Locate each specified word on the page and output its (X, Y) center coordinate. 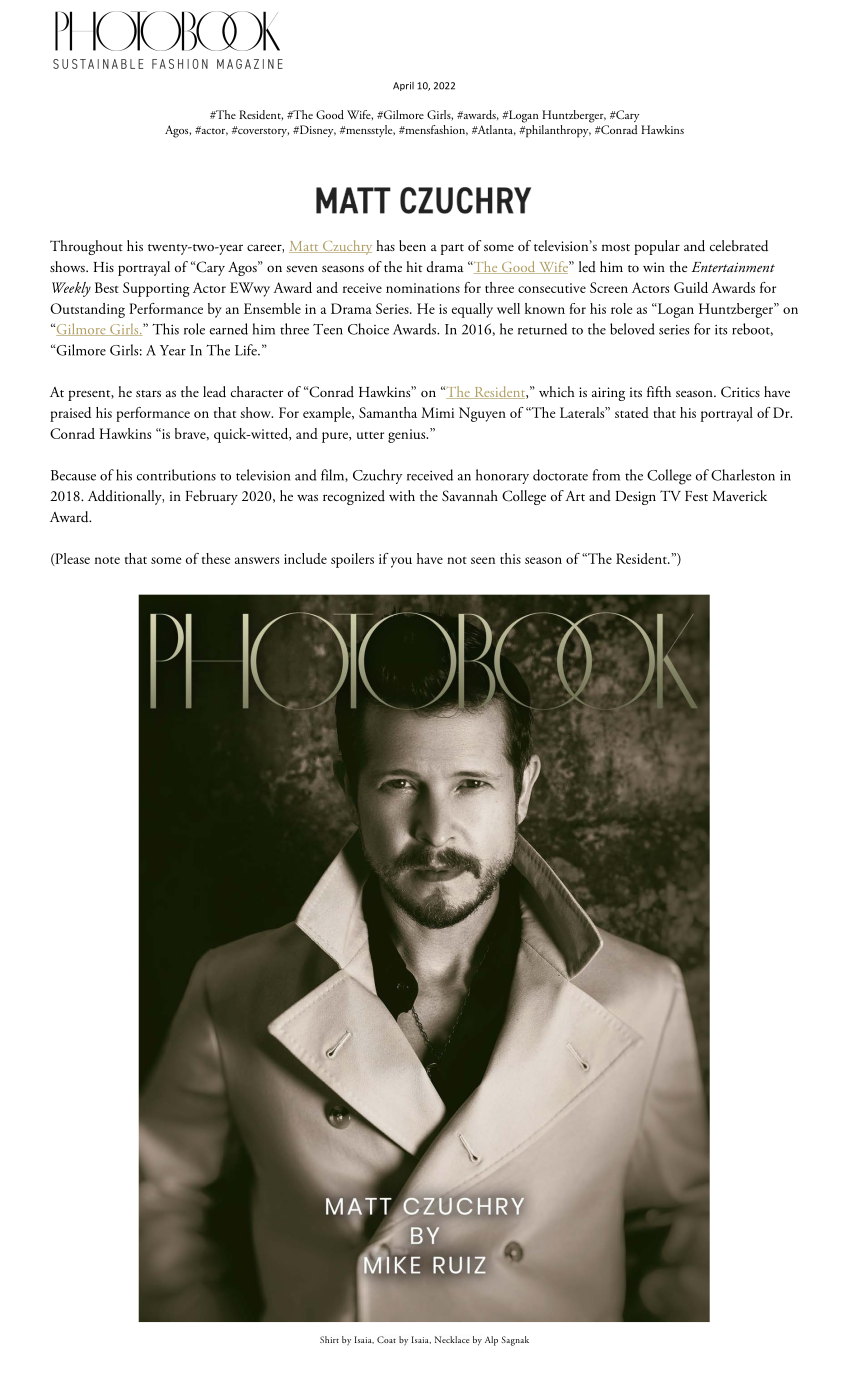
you (401, 562)
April (403, 86)
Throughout (86, 247)
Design (635, 498)
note (107, 560)
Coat (386, 1339)
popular (657, 247)
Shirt (329, 1339)
